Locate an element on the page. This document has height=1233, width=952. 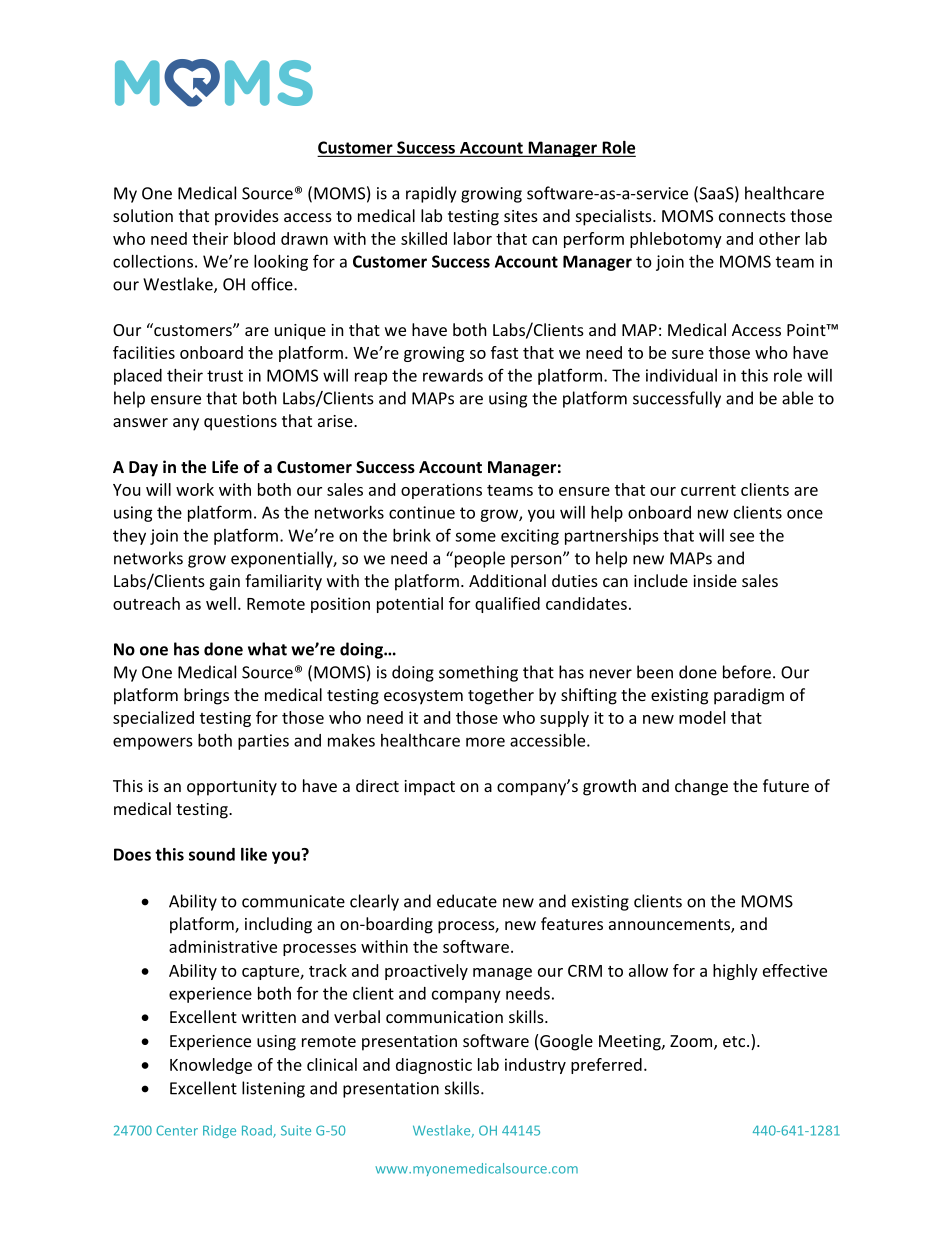
labor is located at coordinates (473, 238).
